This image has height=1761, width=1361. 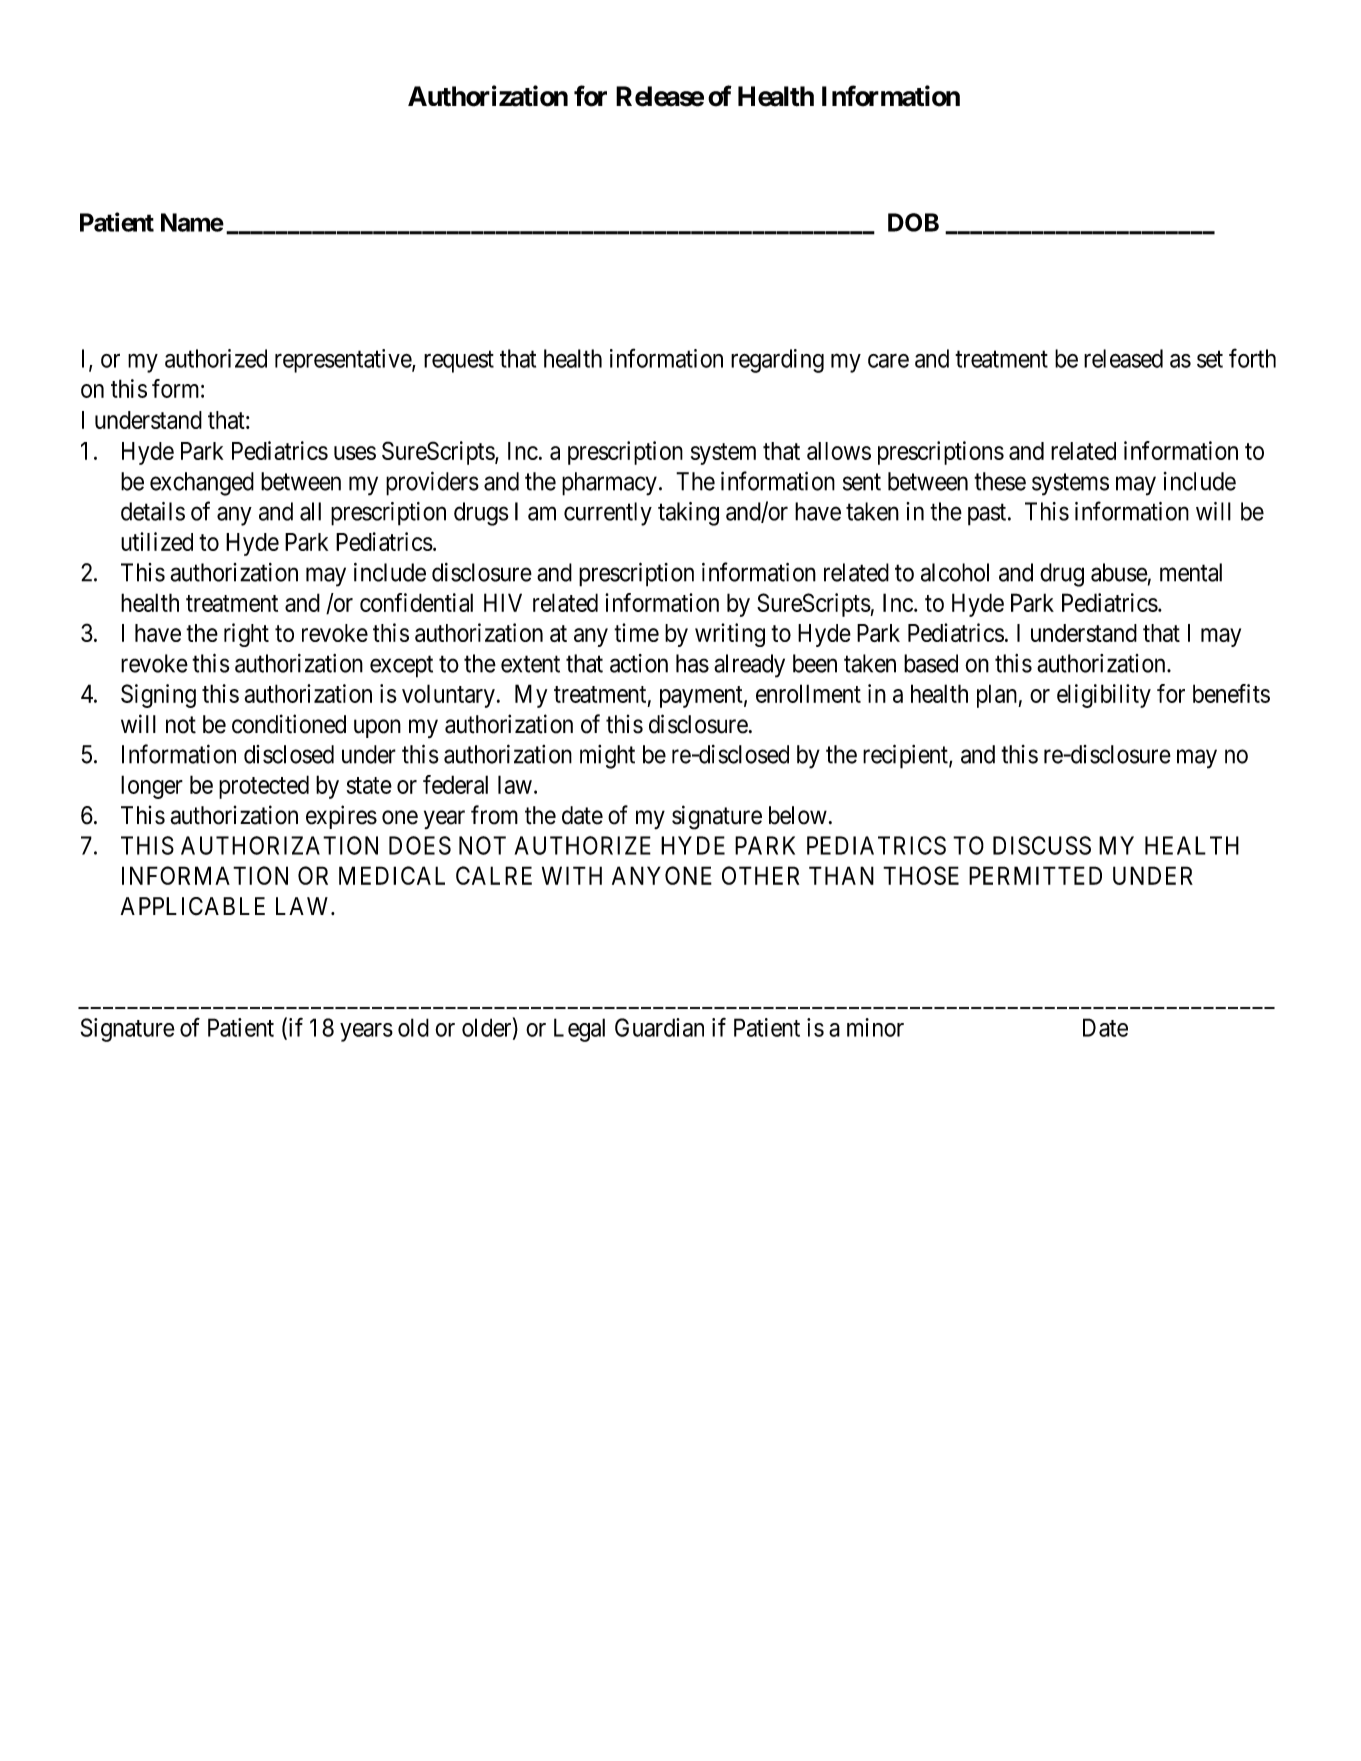 What do you see at coordinates (193, 906) in the image?
I see `APPLICABLE` at bounding box center [193, 906].
